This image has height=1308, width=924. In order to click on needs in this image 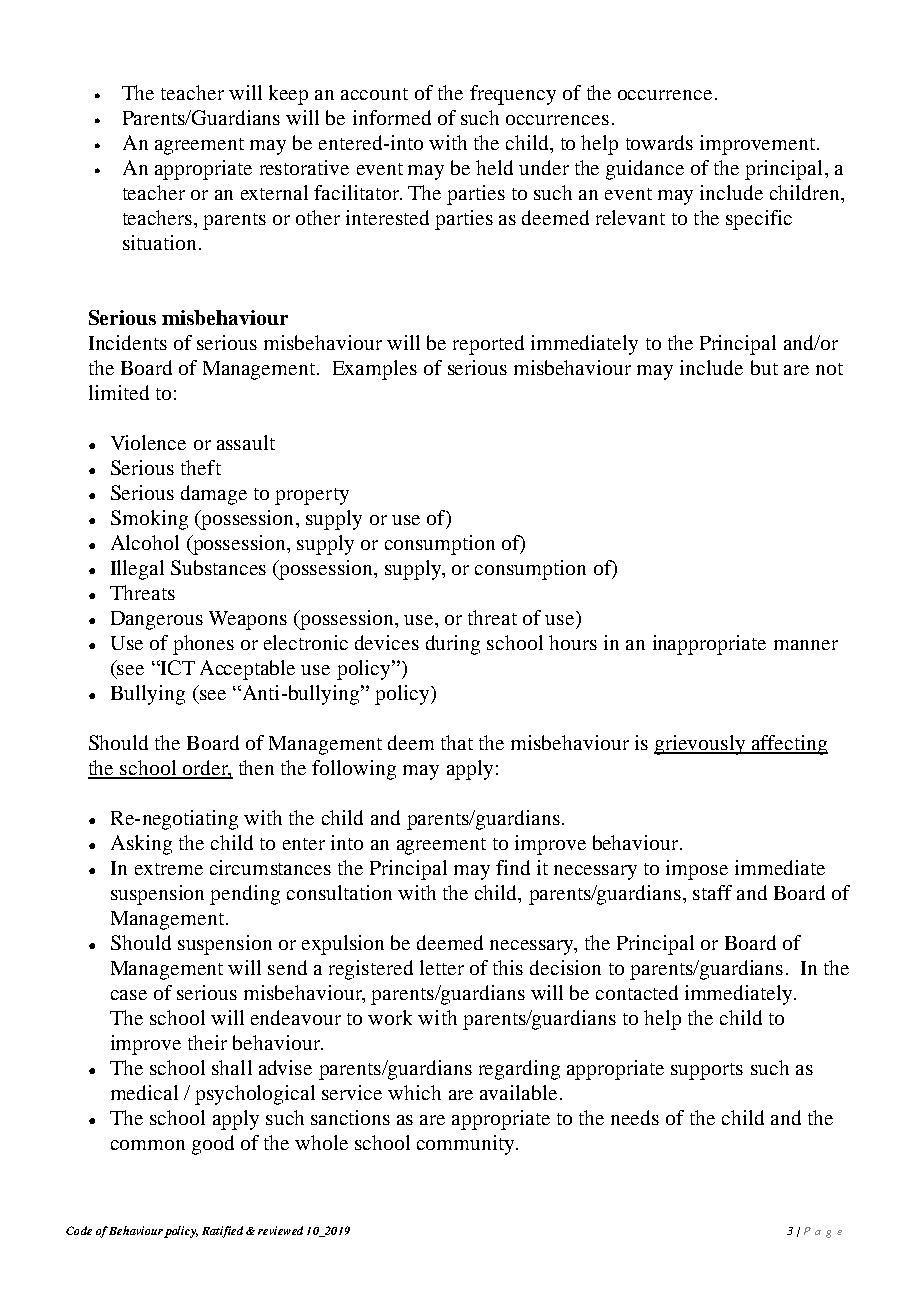, I will do `click(635, 1117)`.
